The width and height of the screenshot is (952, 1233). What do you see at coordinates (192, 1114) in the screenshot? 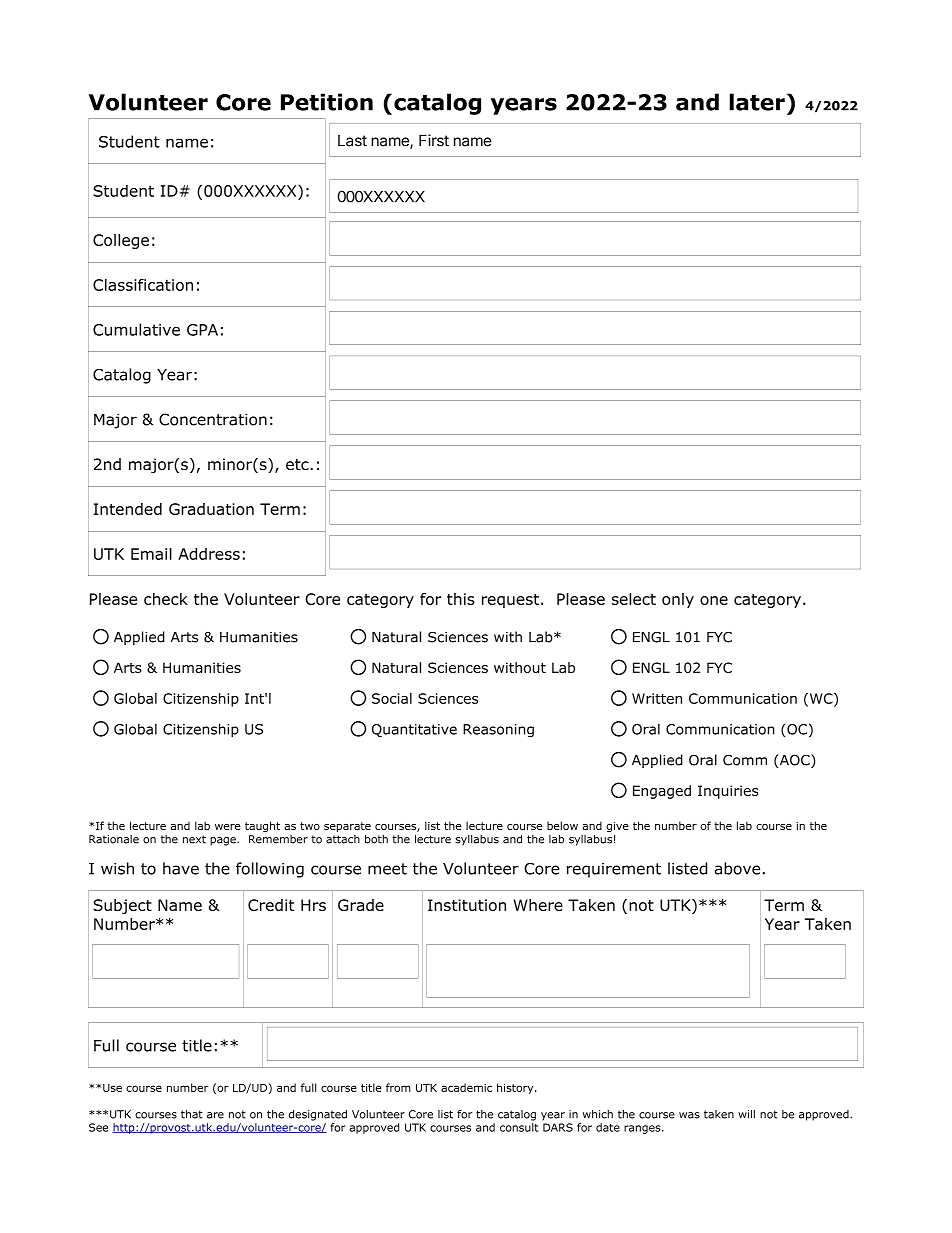
I see `that` at bounding box center [192, 1114].
